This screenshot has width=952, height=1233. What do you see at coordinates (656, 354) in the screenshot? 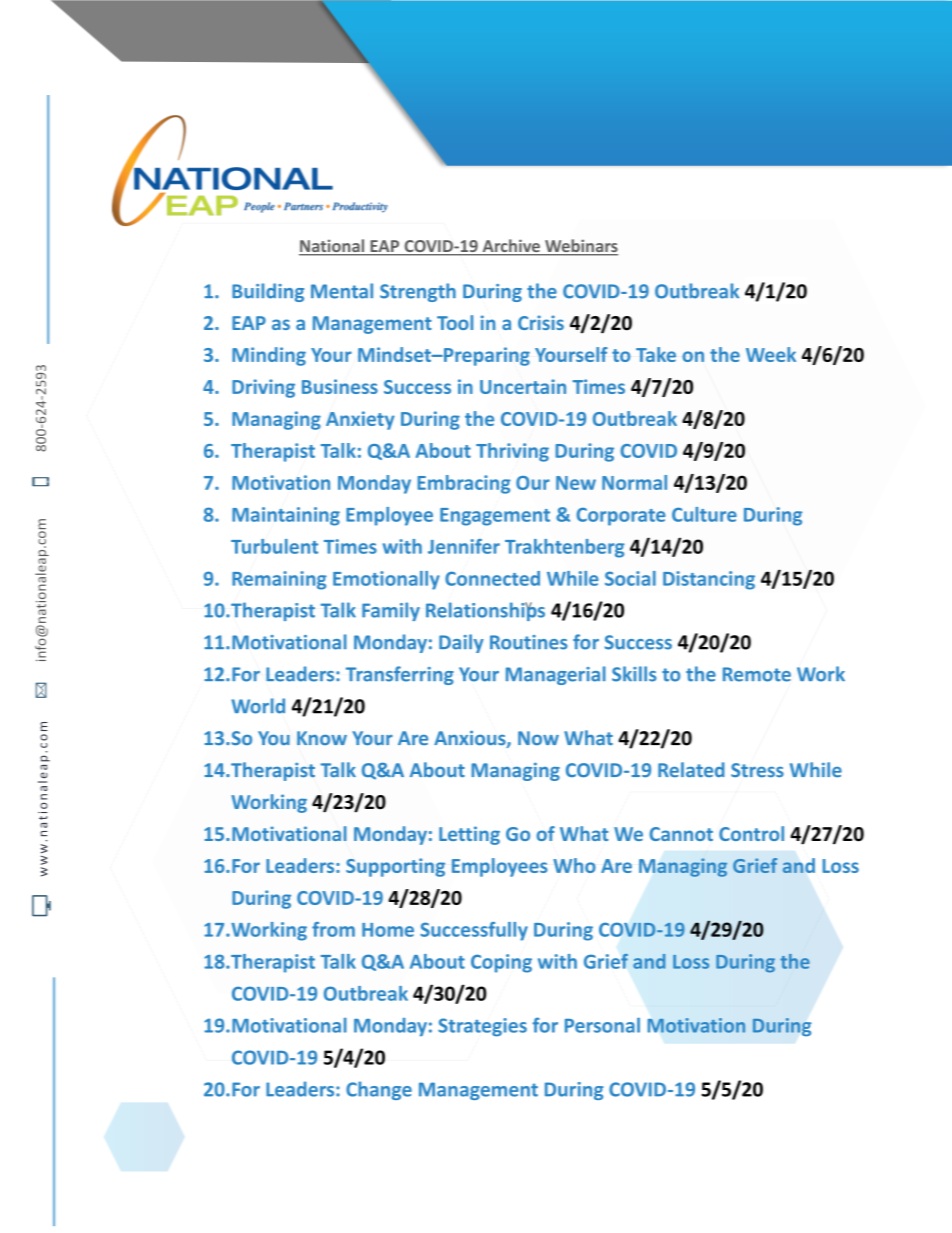
I see `Take` at bounding box center [656, 354].
